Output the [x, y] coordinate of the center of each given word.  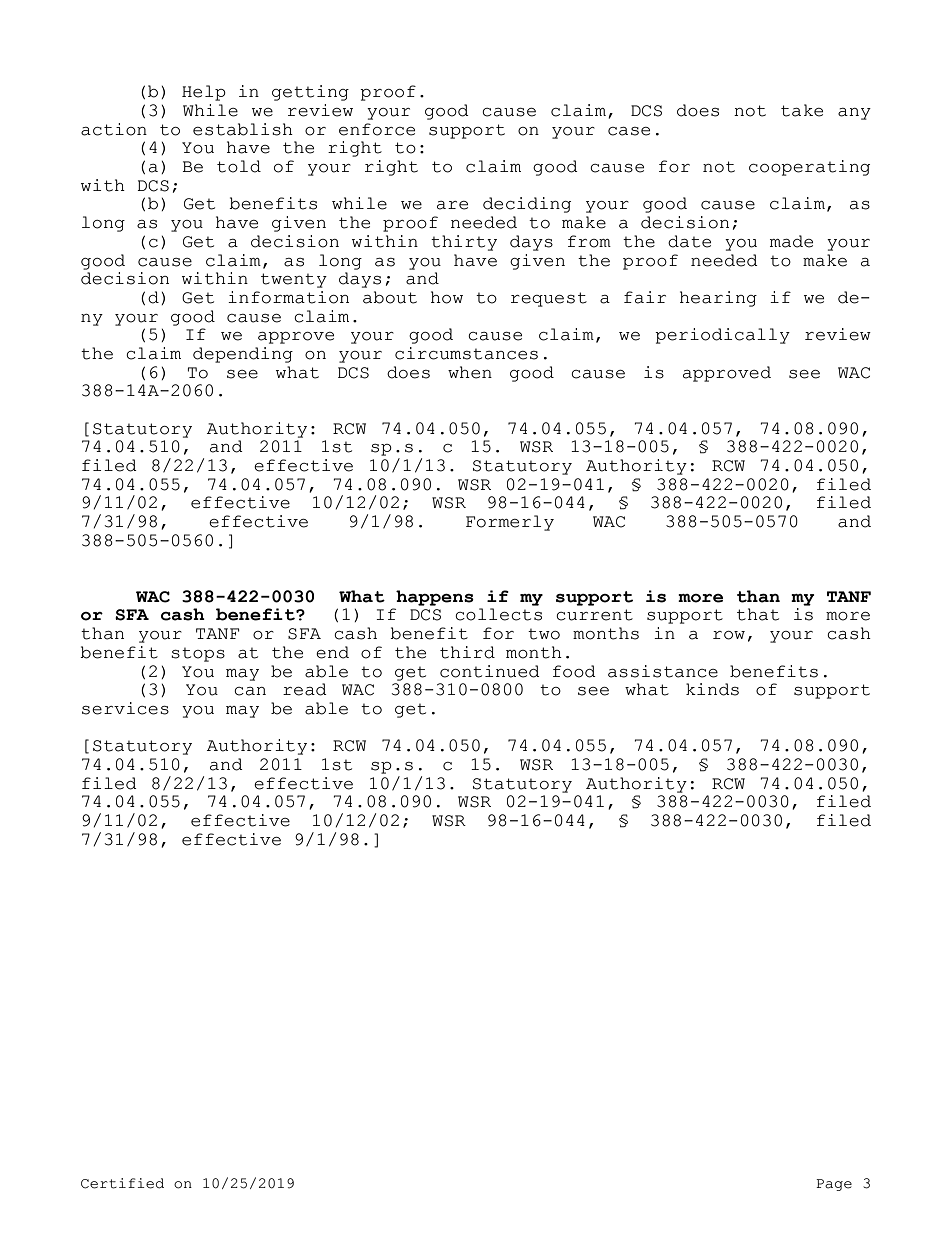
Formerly [510, 523]
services [125, 708]
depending [243, 355]
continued [490, 671]
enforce [377, 129]
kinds [712, 689]
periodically [722, 336]
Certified [122, 1183]
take [802, 110]
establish [243, 129]
